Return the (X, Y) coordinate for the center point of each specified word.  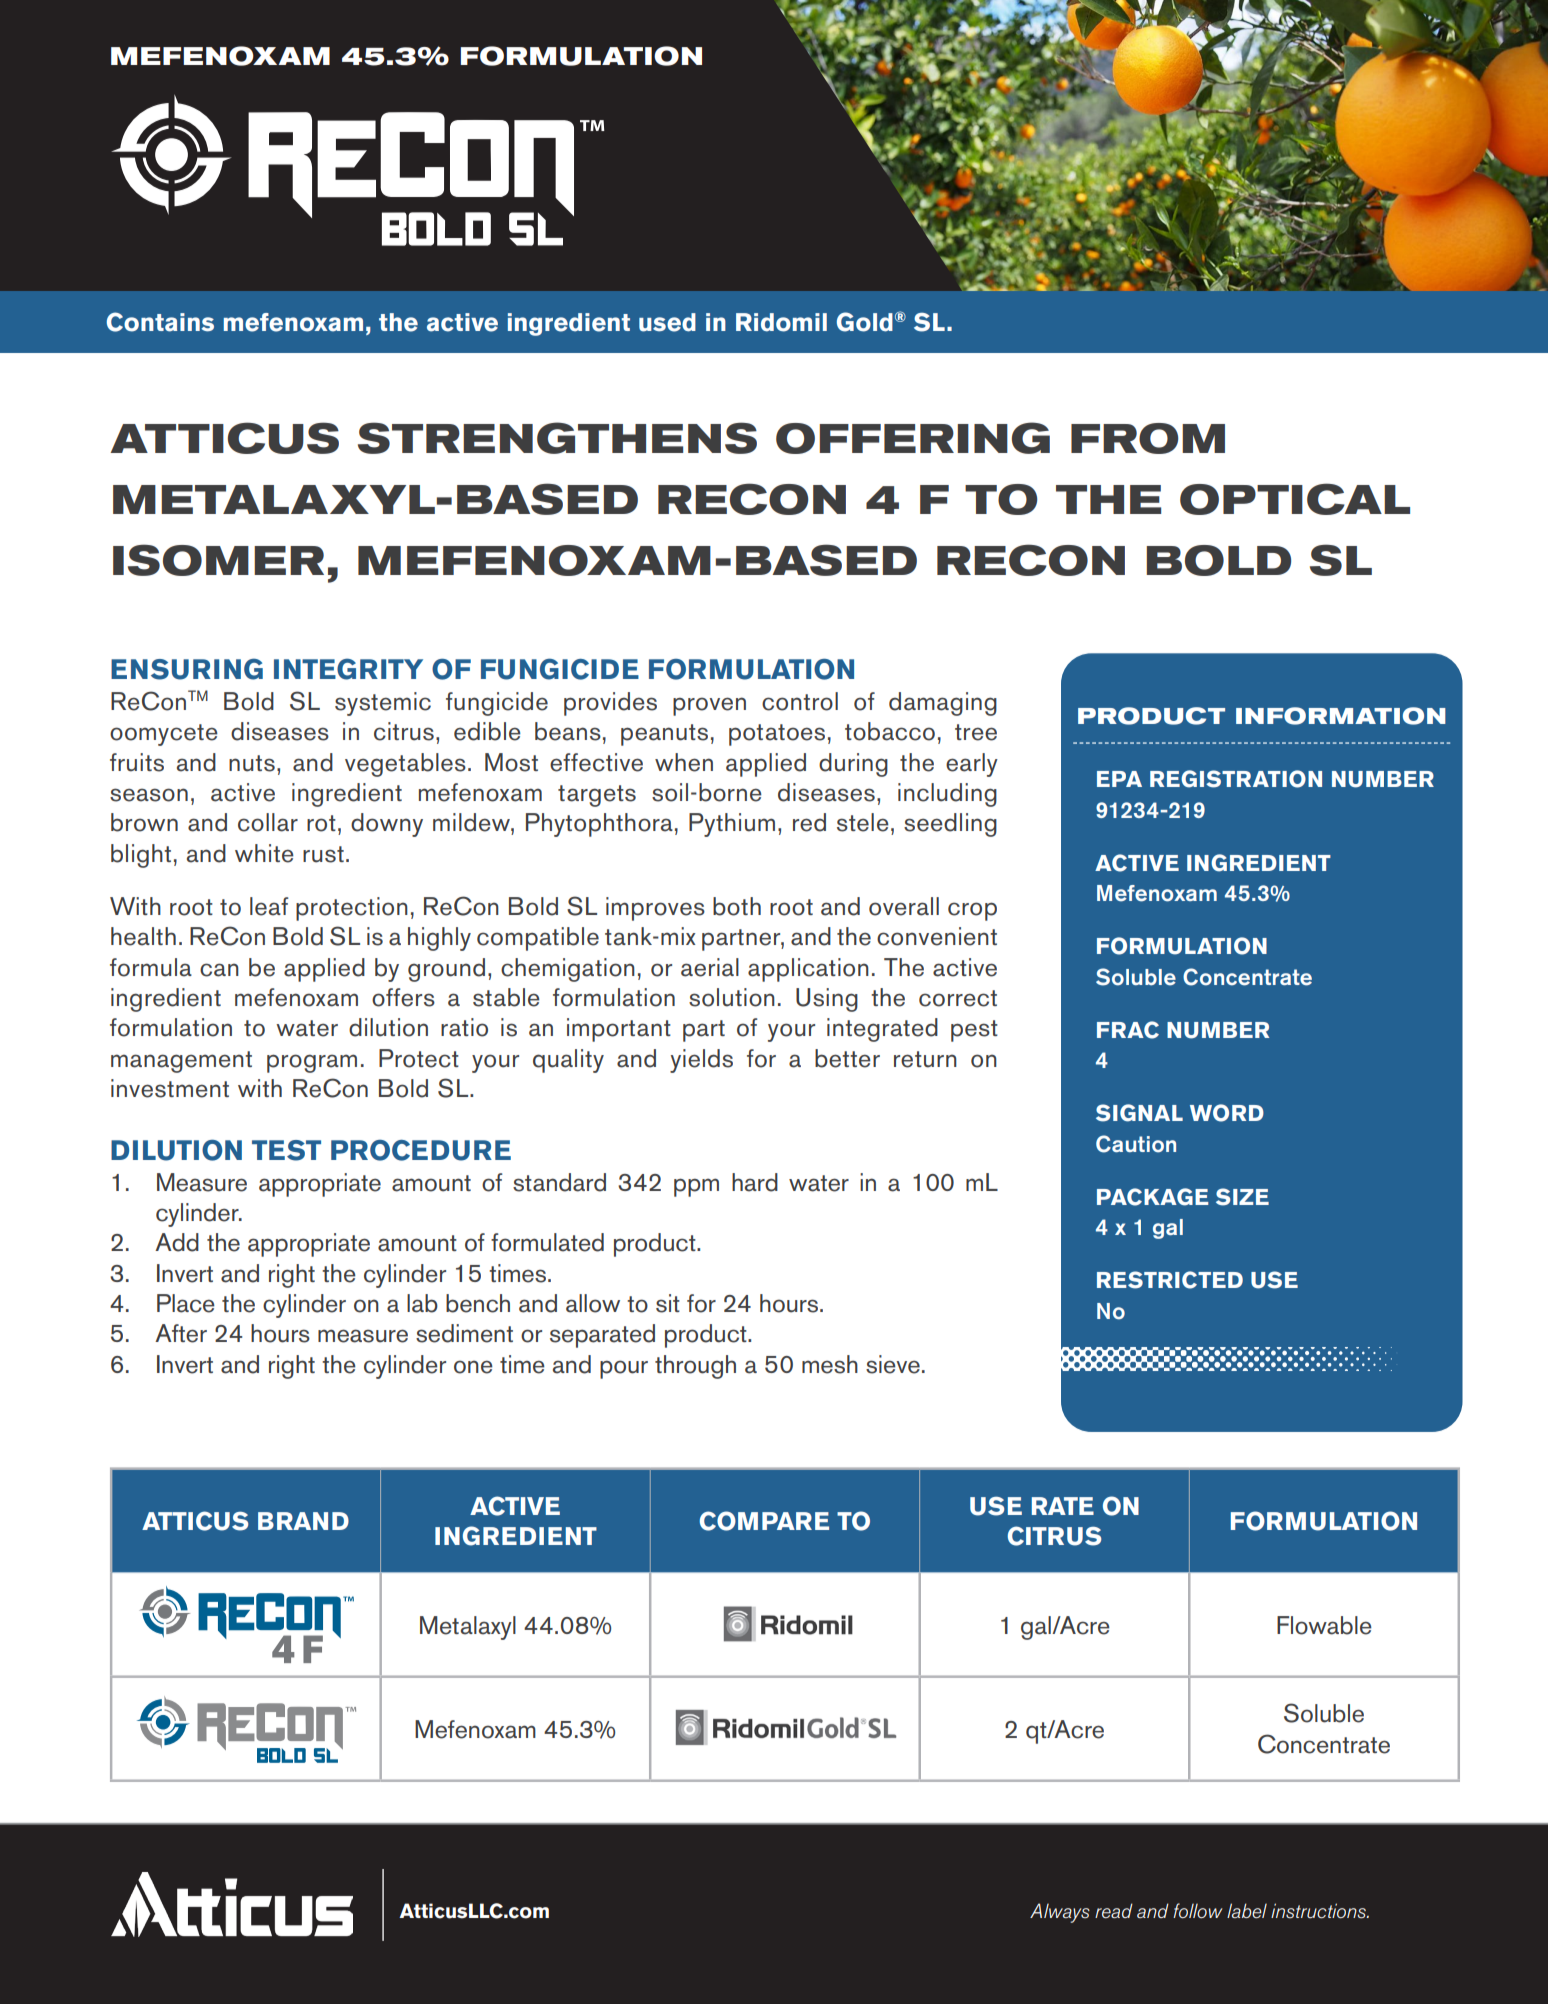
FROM (1148, 438)
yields (701, 1061)
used (667, 322)
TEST (286, 1150)
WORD (1227, 1113)
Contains (160, 322)
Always (1060, 1913)
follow (1198, 1910)
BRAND (303, 1521)
